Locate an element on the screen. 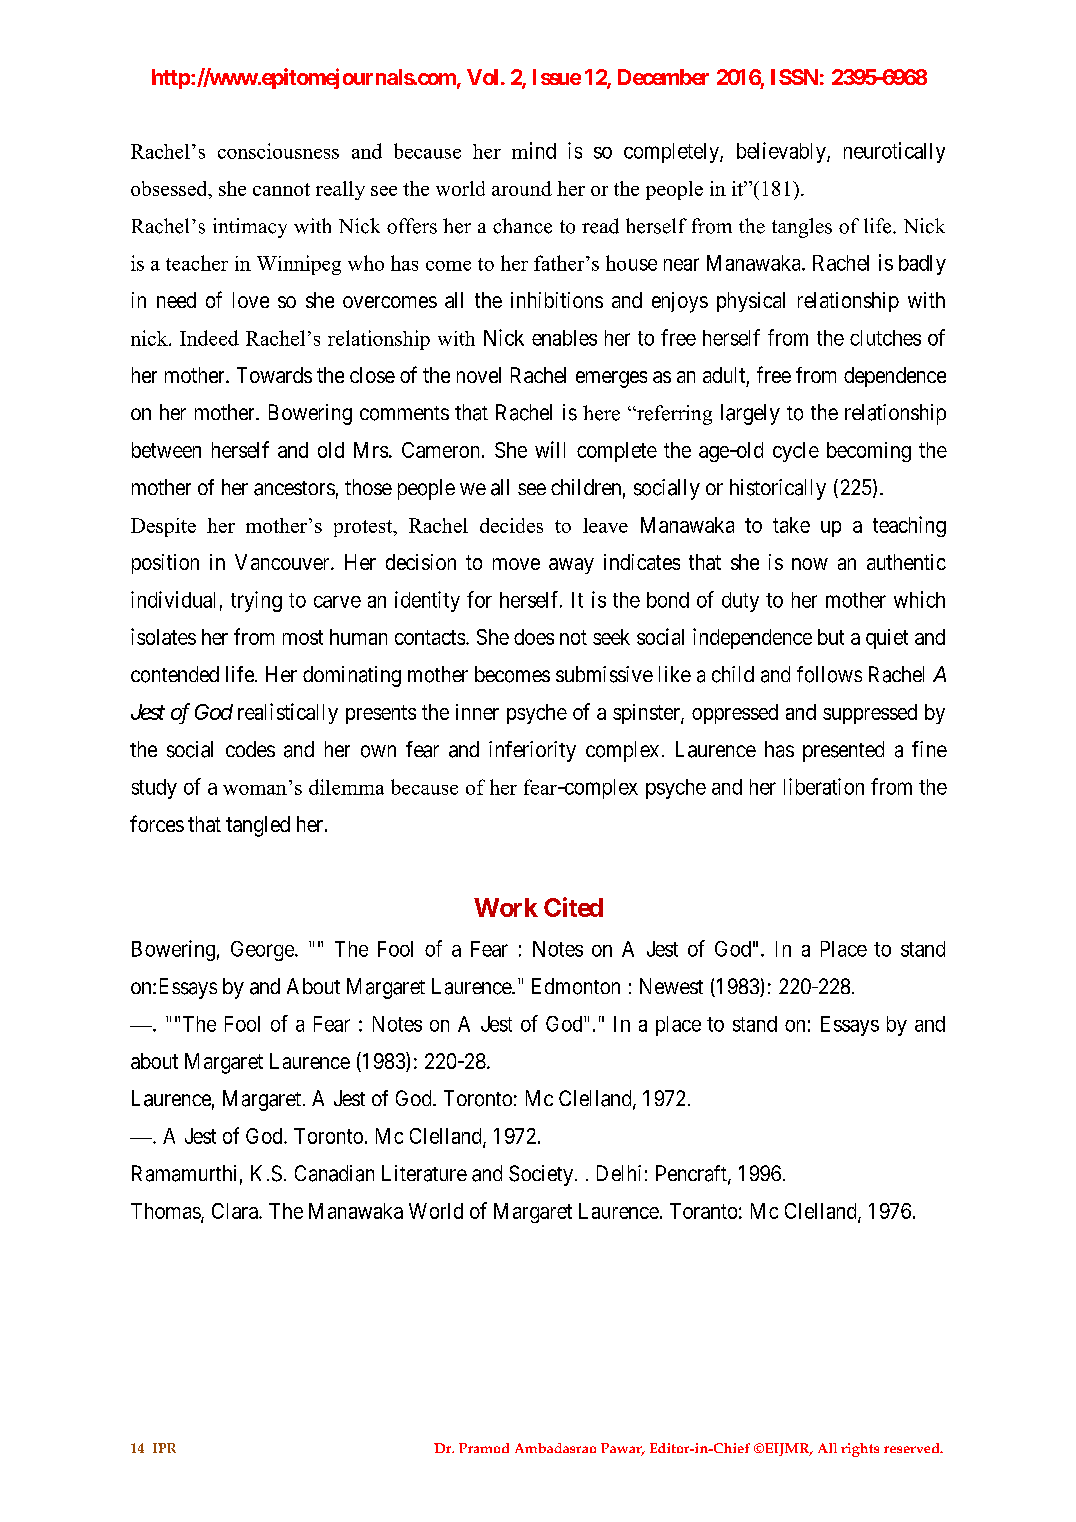 The image size is (1076, 1522). IPR is located at coordinates (164, 1448).
